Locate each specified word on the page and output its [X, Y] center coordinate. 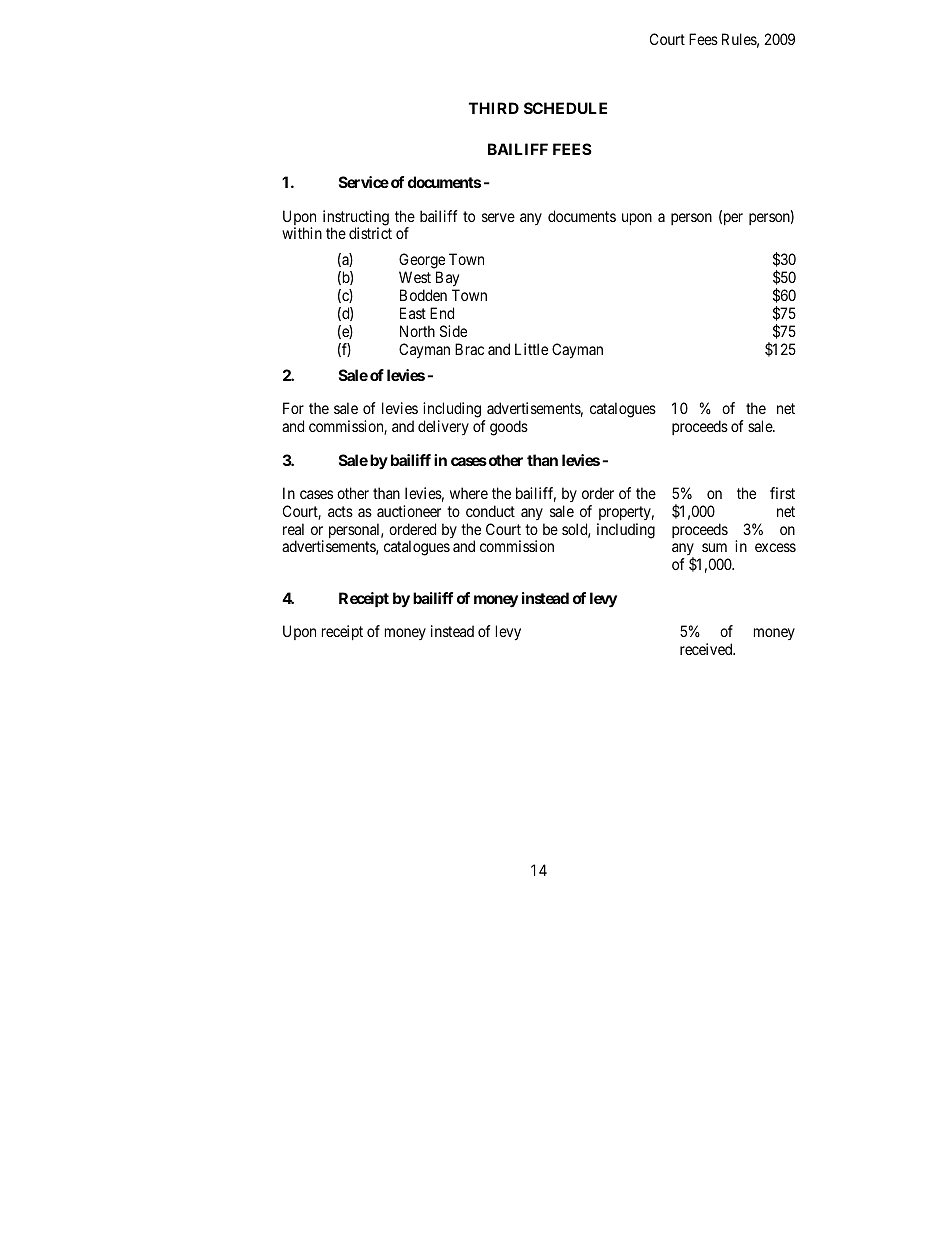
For [293, 408]
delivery [443, 427]
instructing [356, 219]
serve [498, 217]
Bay [447, 279]
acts [340, 511]
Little [531, 349]
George [422, 262]
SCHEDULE [565, 108]
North [417, 331]
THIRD [494, 108]
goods [509, 428]
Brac [469, 349]
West [415, 277]
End [442, 313]
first [782, 493]
